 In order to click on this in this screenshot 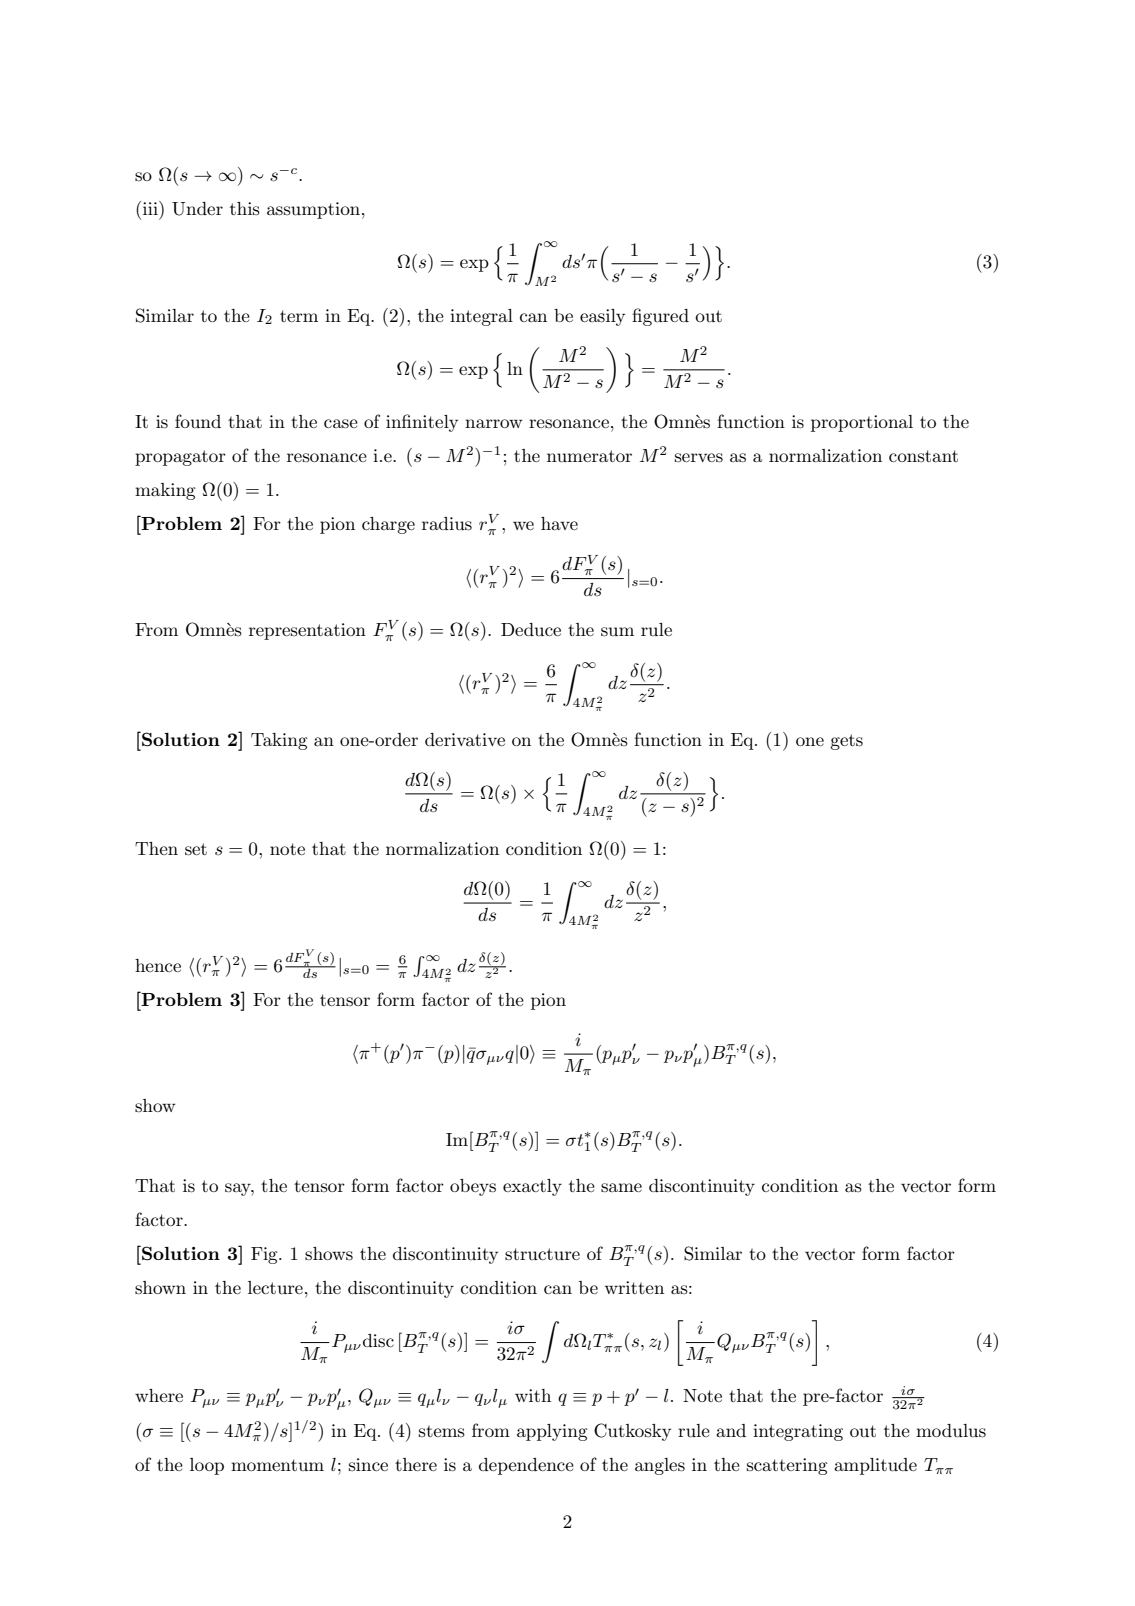, I will do `click(245, 208)`.
